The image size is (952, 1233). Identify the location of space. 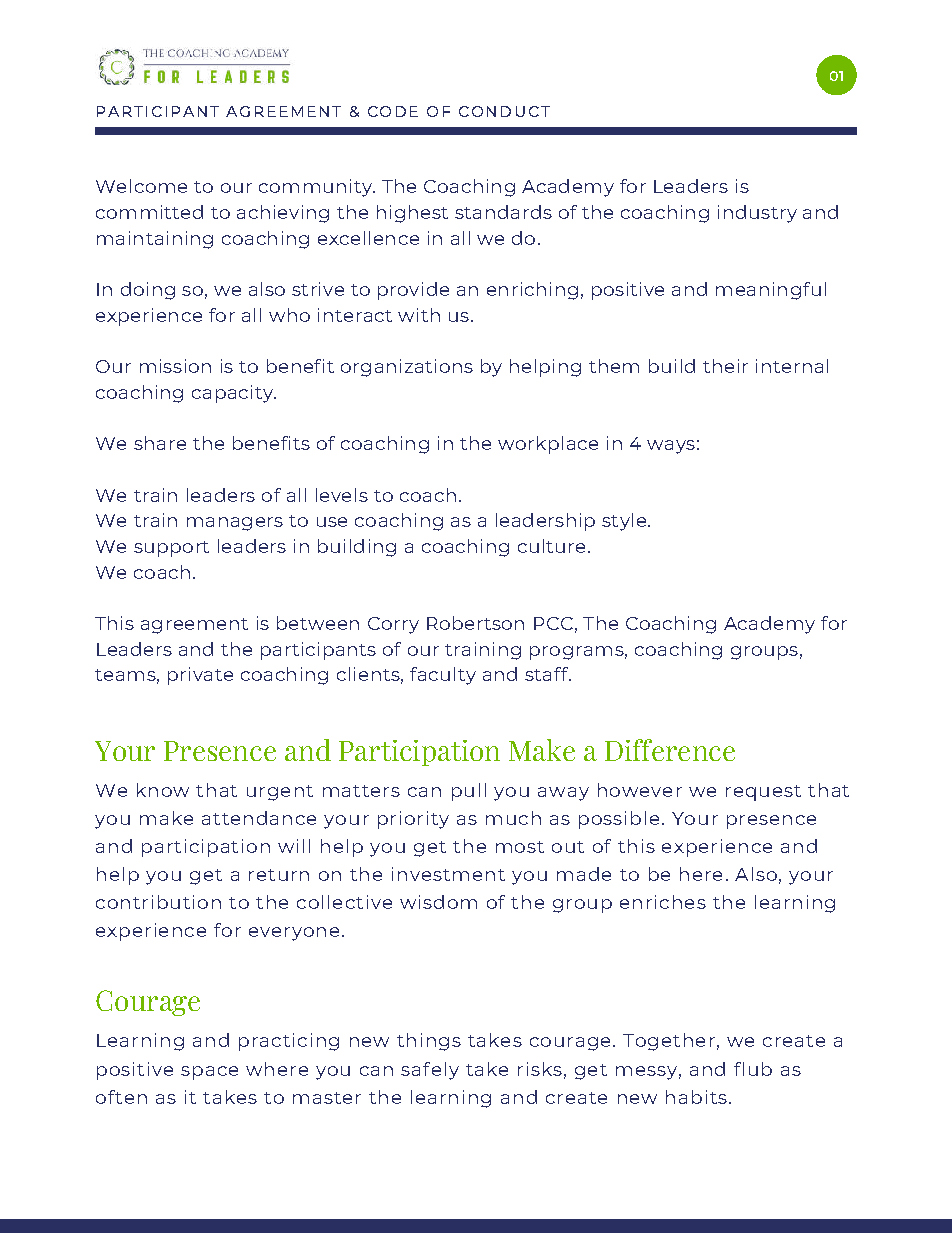
(209, 1073).
